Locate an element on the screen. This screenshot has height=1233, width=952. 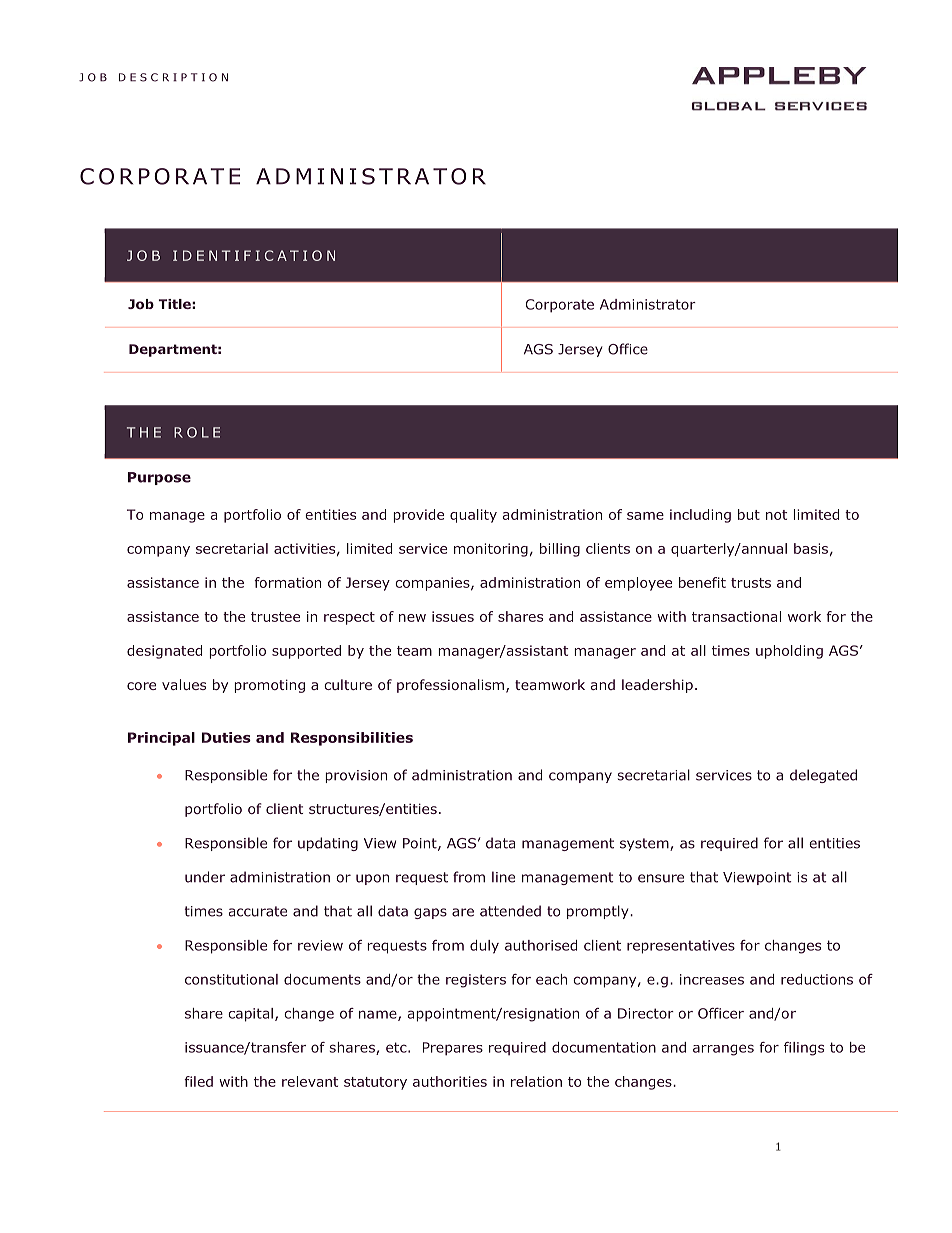
Prepares is located at coordinates (453, 1049).
